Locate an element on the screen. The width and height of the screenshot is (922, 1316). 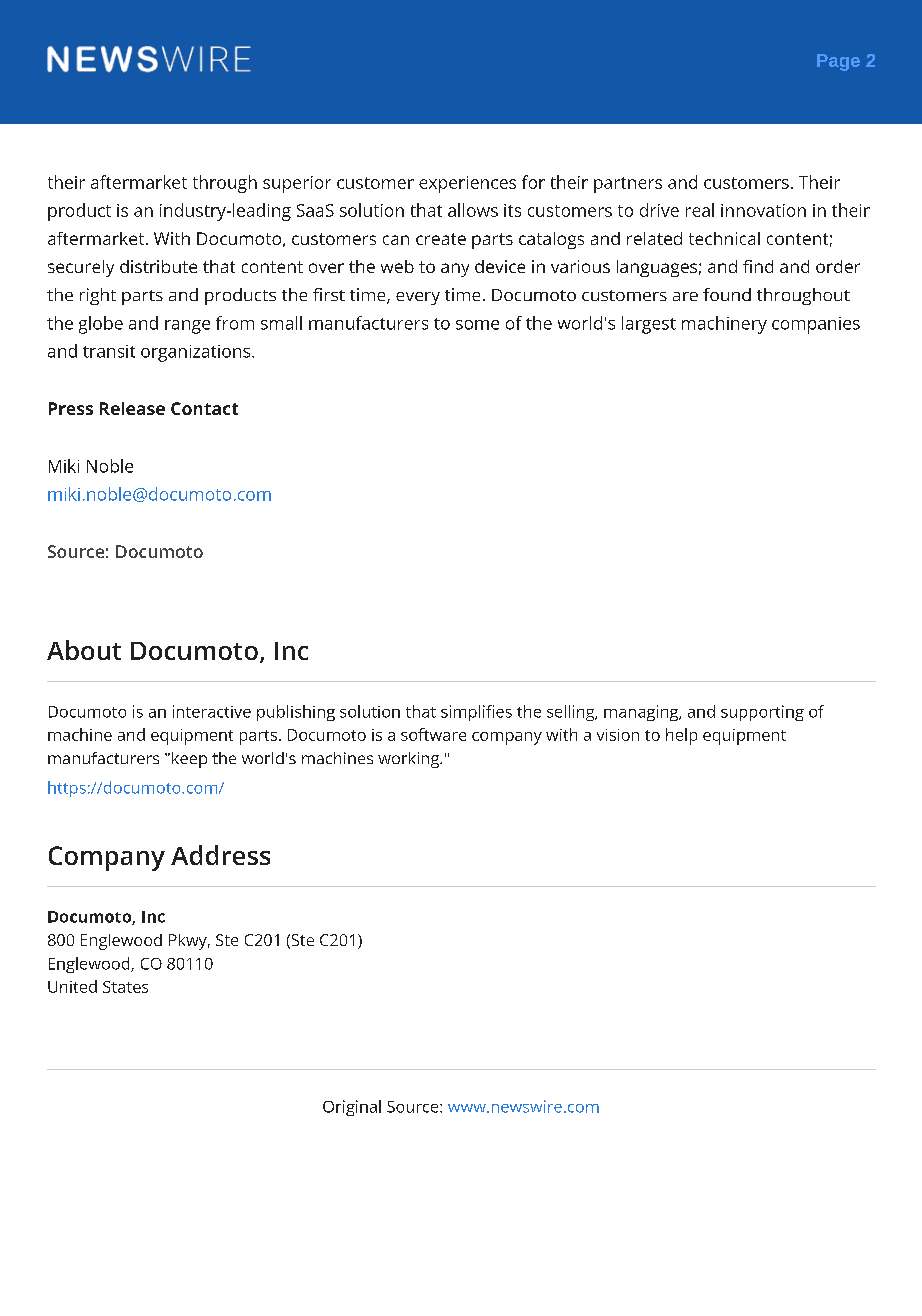
some is located at coordinates (477, 325).
